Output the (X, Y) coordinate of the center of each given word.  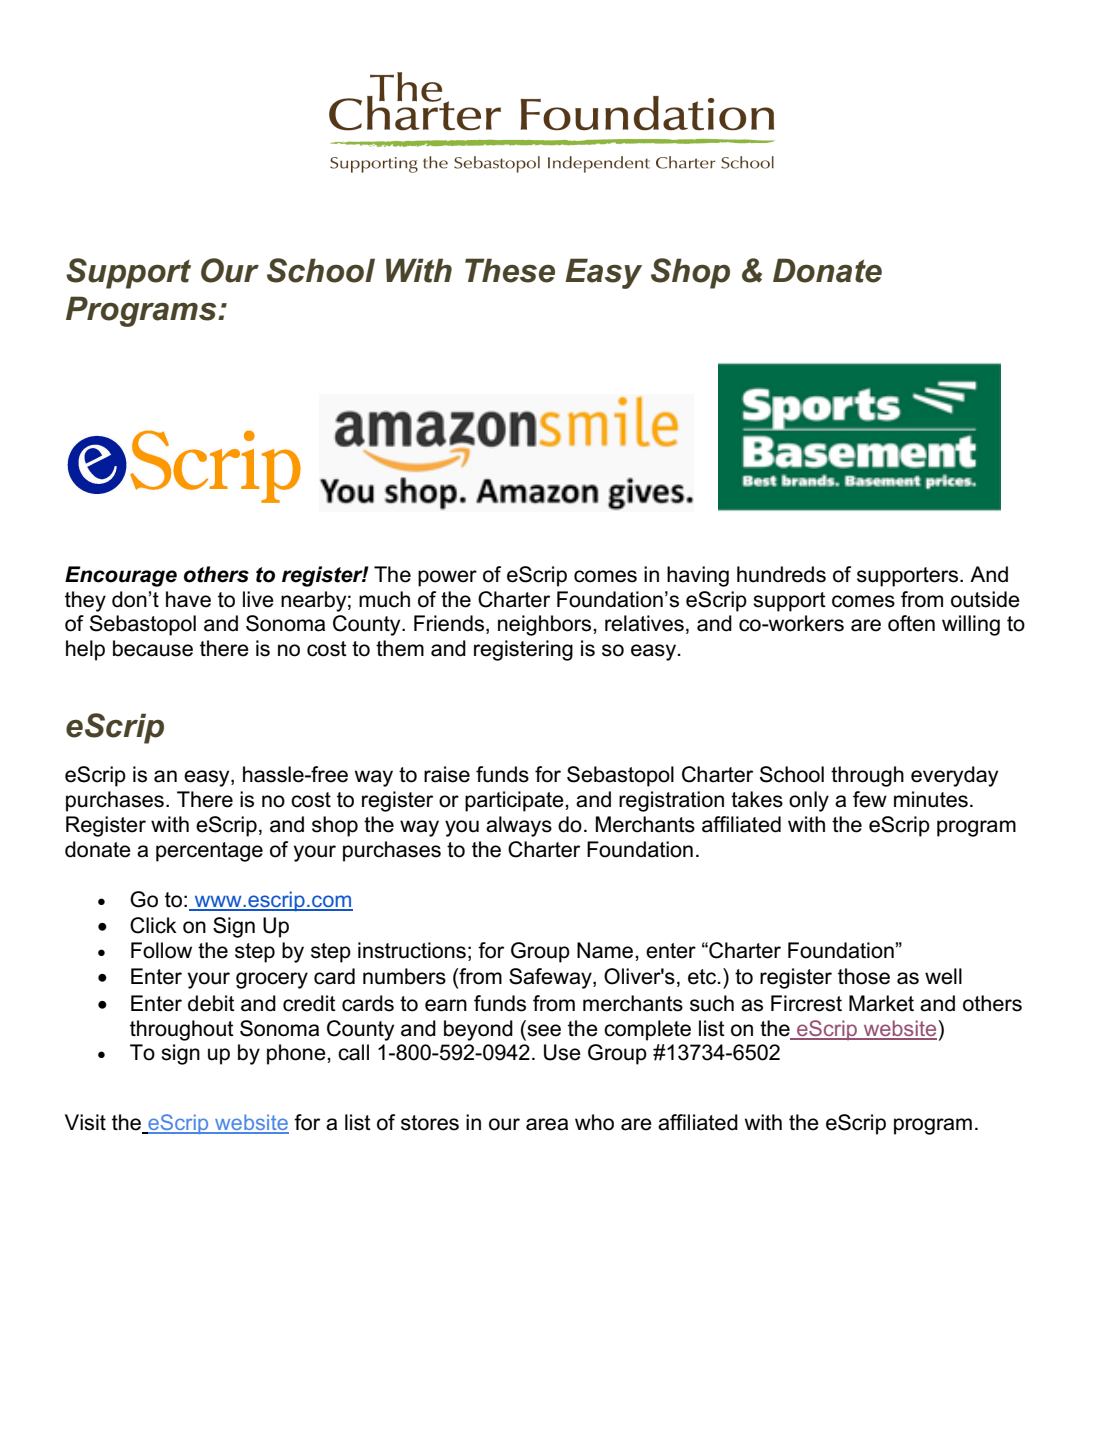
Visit (85, 1122)
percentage (209, 852)
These (510, 270)
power (447, 578)
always (519, 826)
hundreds (781, 574)
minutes (931, 799)
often (911, 623)
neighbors (546, 625)
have (188, 599)
